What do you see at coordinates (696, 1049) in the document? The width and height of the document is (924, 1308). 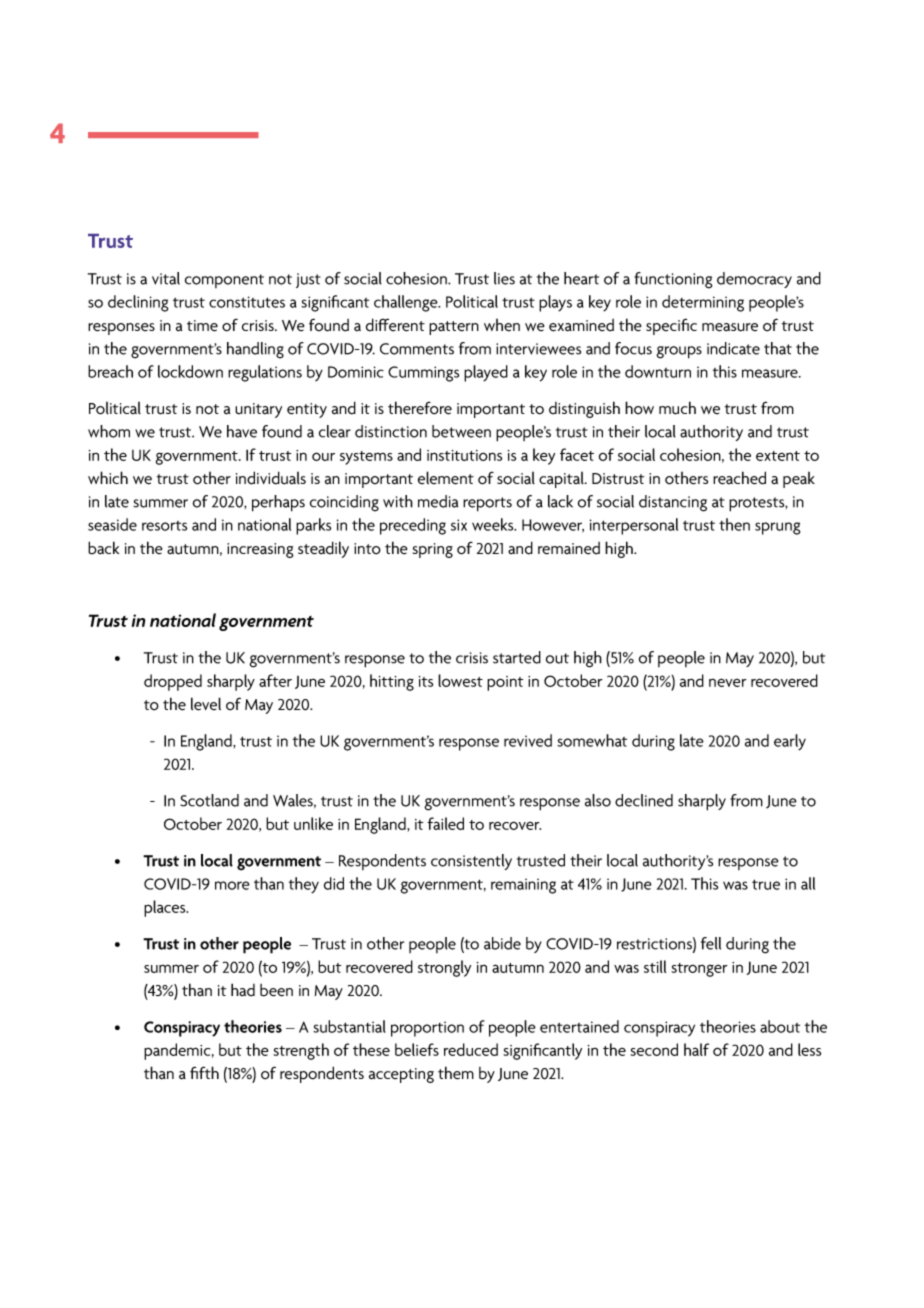 I see `half` at bounding box center [696, 1049].
